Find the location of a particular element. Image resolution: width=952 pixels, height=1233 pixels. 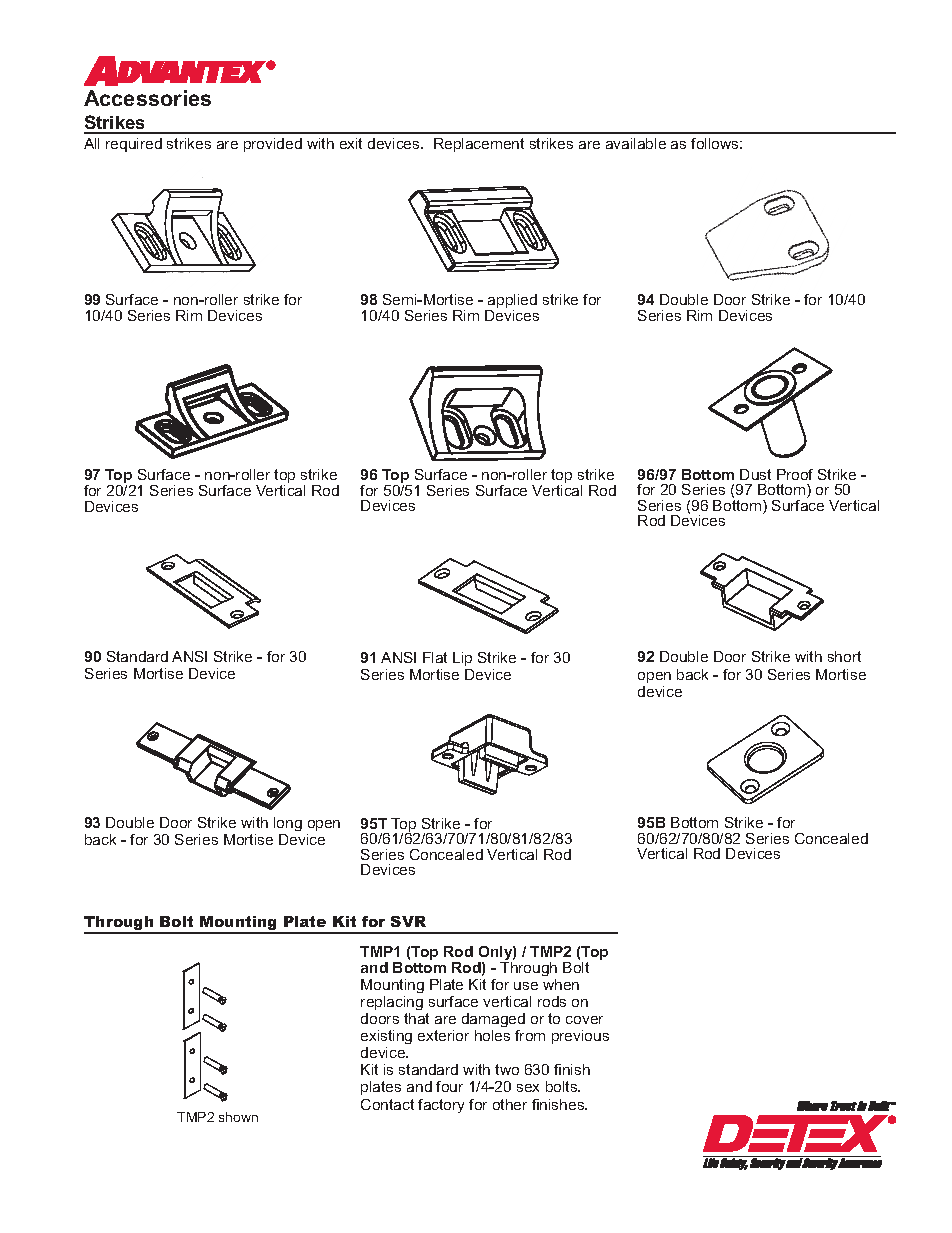

Replacement is located at coordinates (479, 145).
